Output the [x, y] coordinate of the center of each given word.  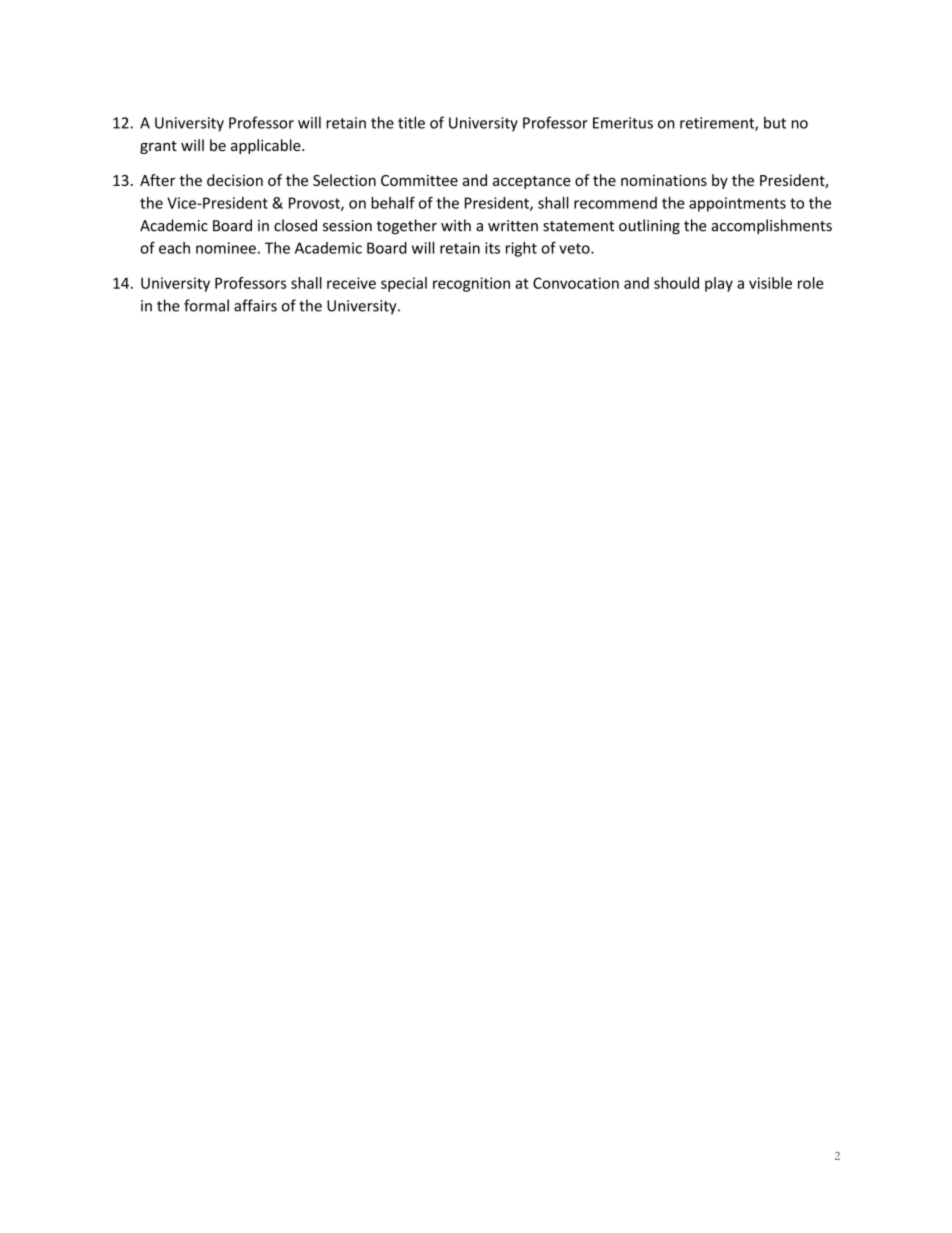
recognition [471, 284]
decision [235, 180]
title [411, 122]
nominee [226, 248]
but [775, 122]
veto [575, 248]
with [456, 225]
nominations [664, 180]
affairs [255, 305]
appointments [737, 204]
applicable [267, 146]
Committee [419, 180]
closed [295, 225]
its [492, 248]
